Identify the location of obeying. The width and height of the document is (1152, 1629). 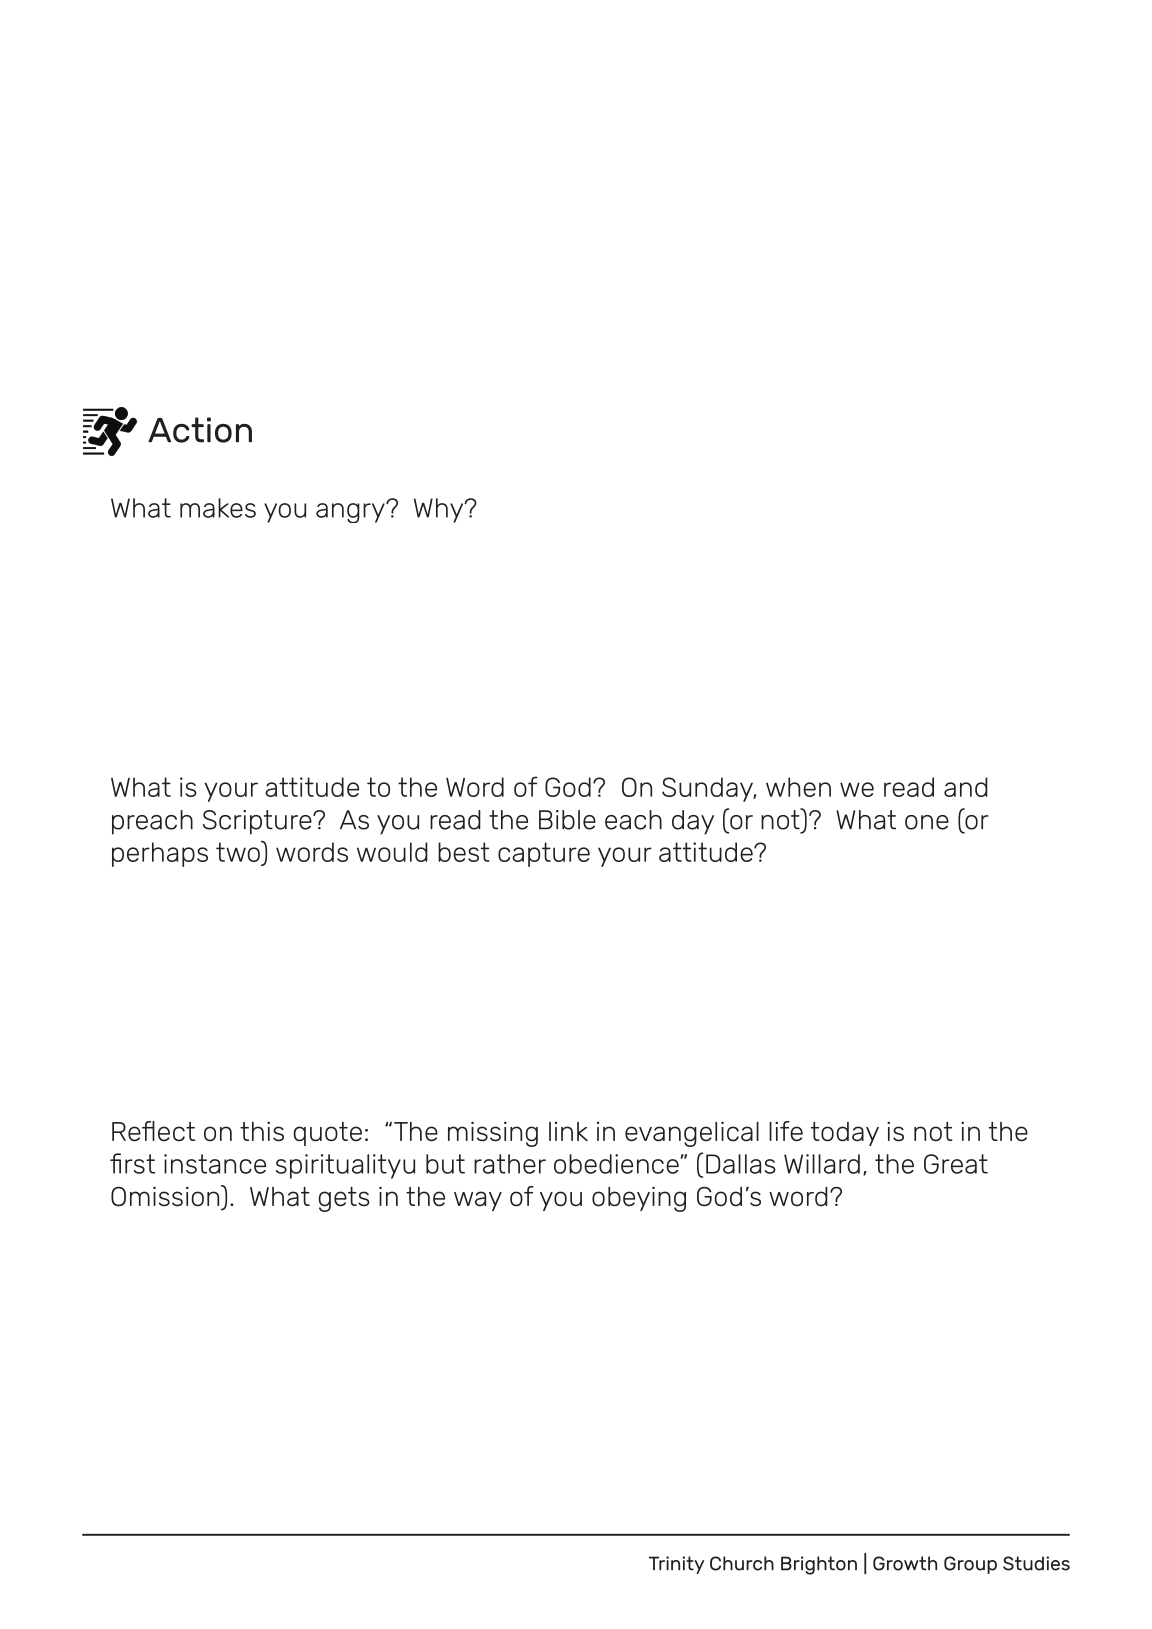
(639, 1199).
